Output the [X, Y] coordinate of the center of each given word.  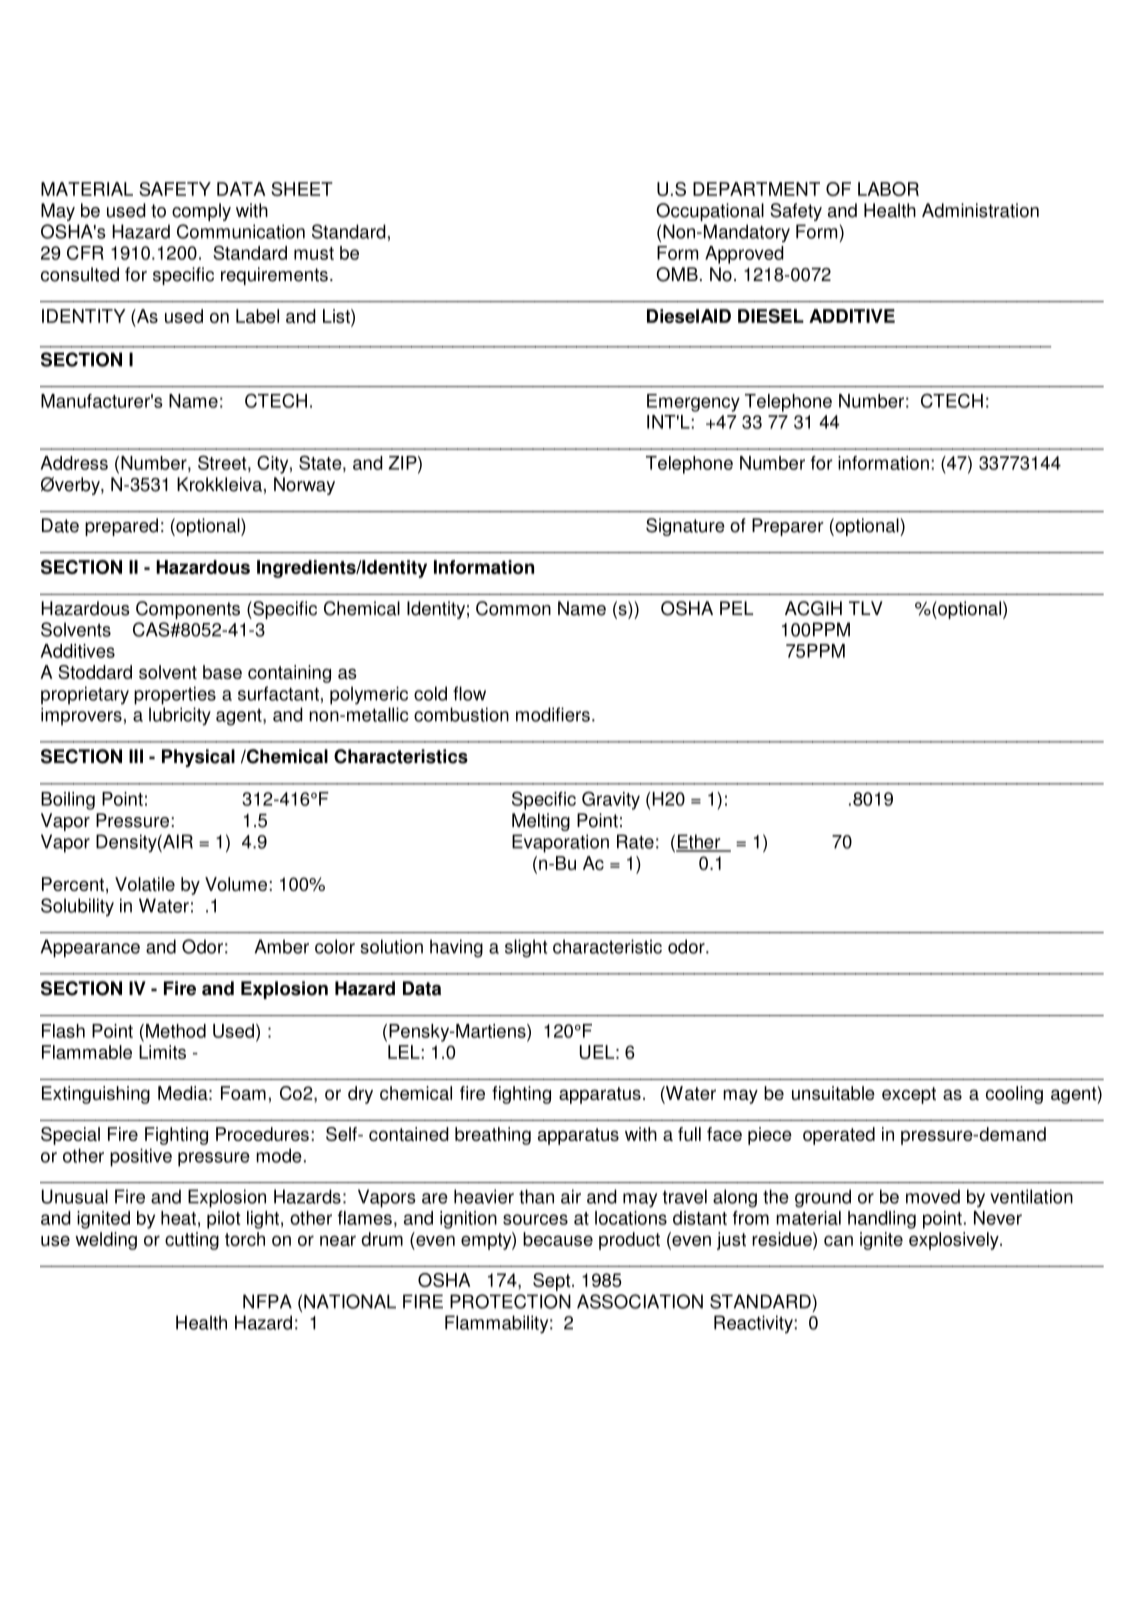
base [222, 672]
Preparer [788, 527]
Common [513, 608]
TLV [866, 608]
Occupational [710, 212]
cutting [192, 1241]
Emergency [693, 403]
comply [201, 212]
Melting [541, 822]
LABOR [888, 189]
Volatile [145, 884]
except [909, 1095]
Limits [162, 1052]
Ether [699, 842]
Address [74, 463]
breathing [493, 1136]
